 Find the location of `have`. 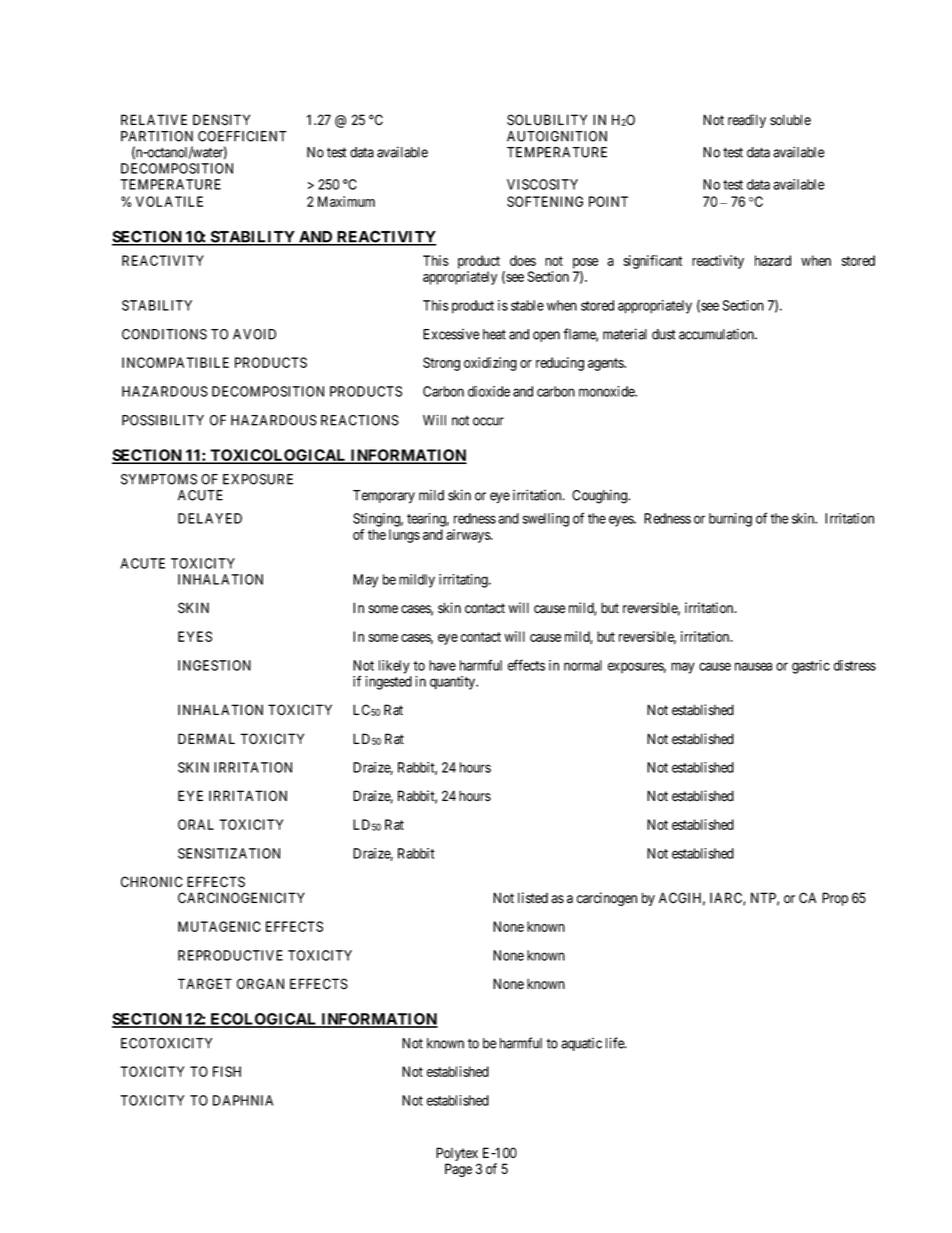

have is located at coordinates (442, 665).
